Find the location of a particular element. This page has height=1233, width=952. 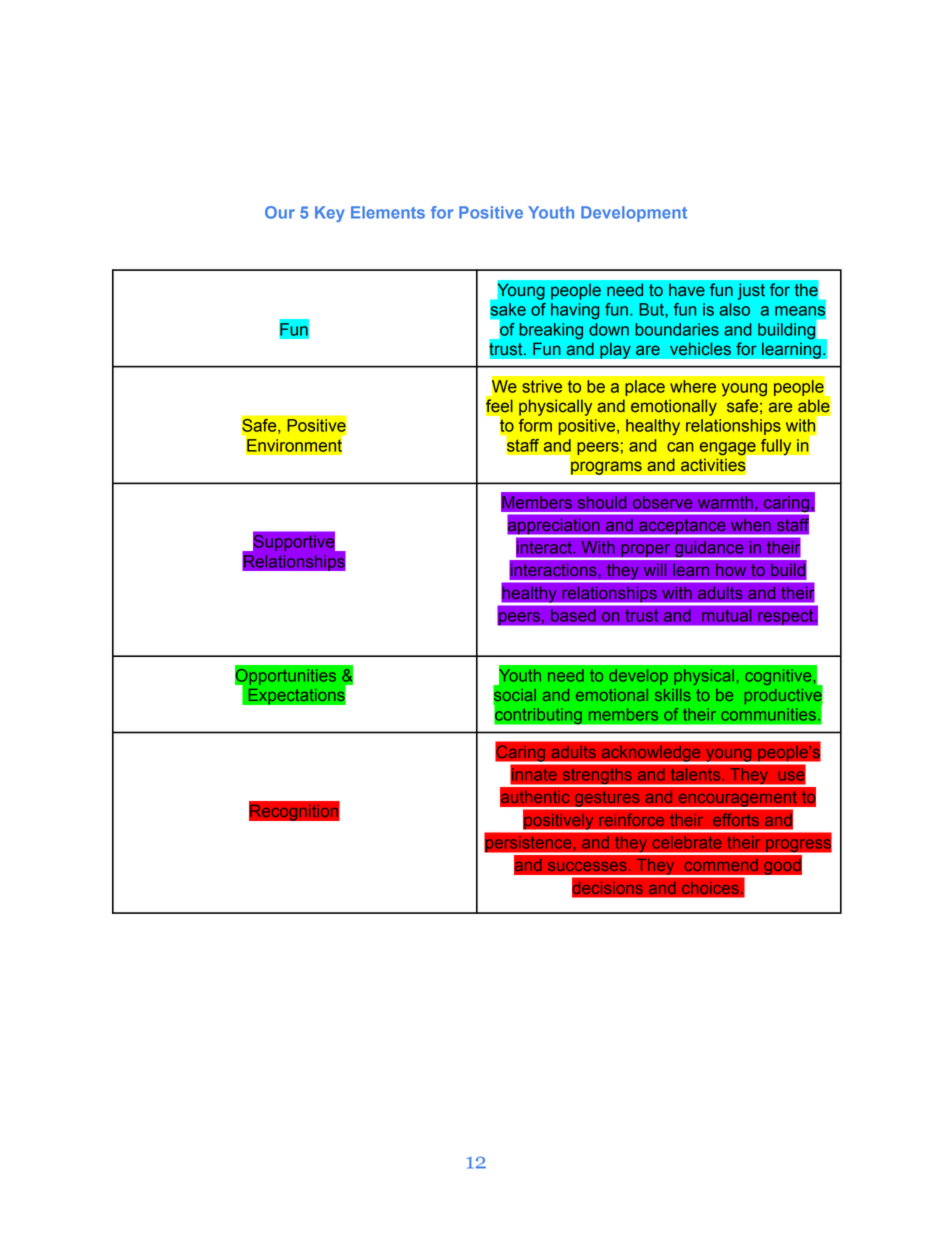

having is located at coordinates (575, 311).
